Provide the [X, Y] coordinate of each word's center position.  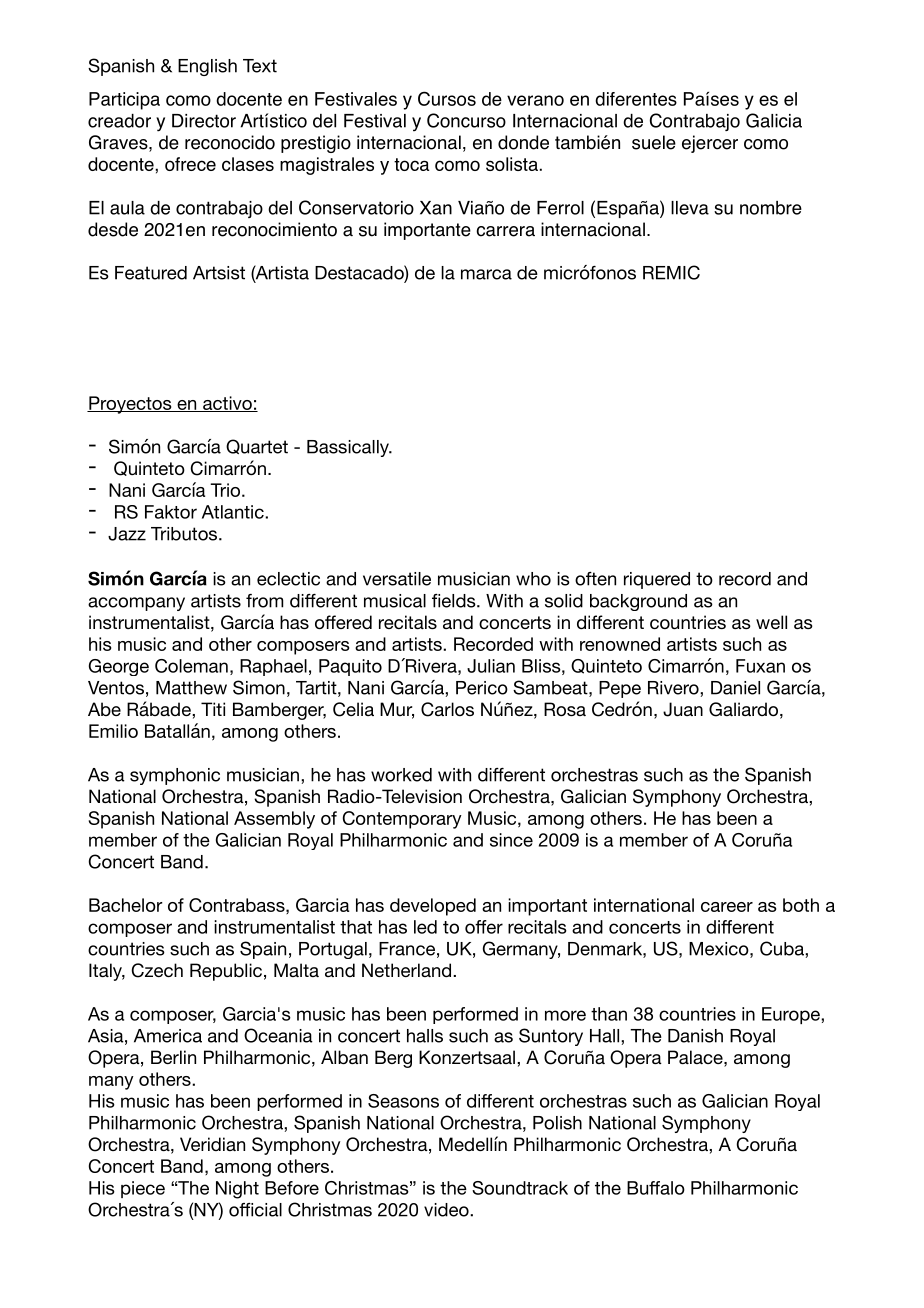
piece [143, 1189]
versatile [397, 579]
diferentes [636, 99]
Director [204, 121]
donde [523, 142]
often [595, 579]
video [447, 1210]
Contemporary [402, 820]
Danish [695, 1036]
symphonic [175, 776]
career [727, 907]
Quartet [257, 446]
